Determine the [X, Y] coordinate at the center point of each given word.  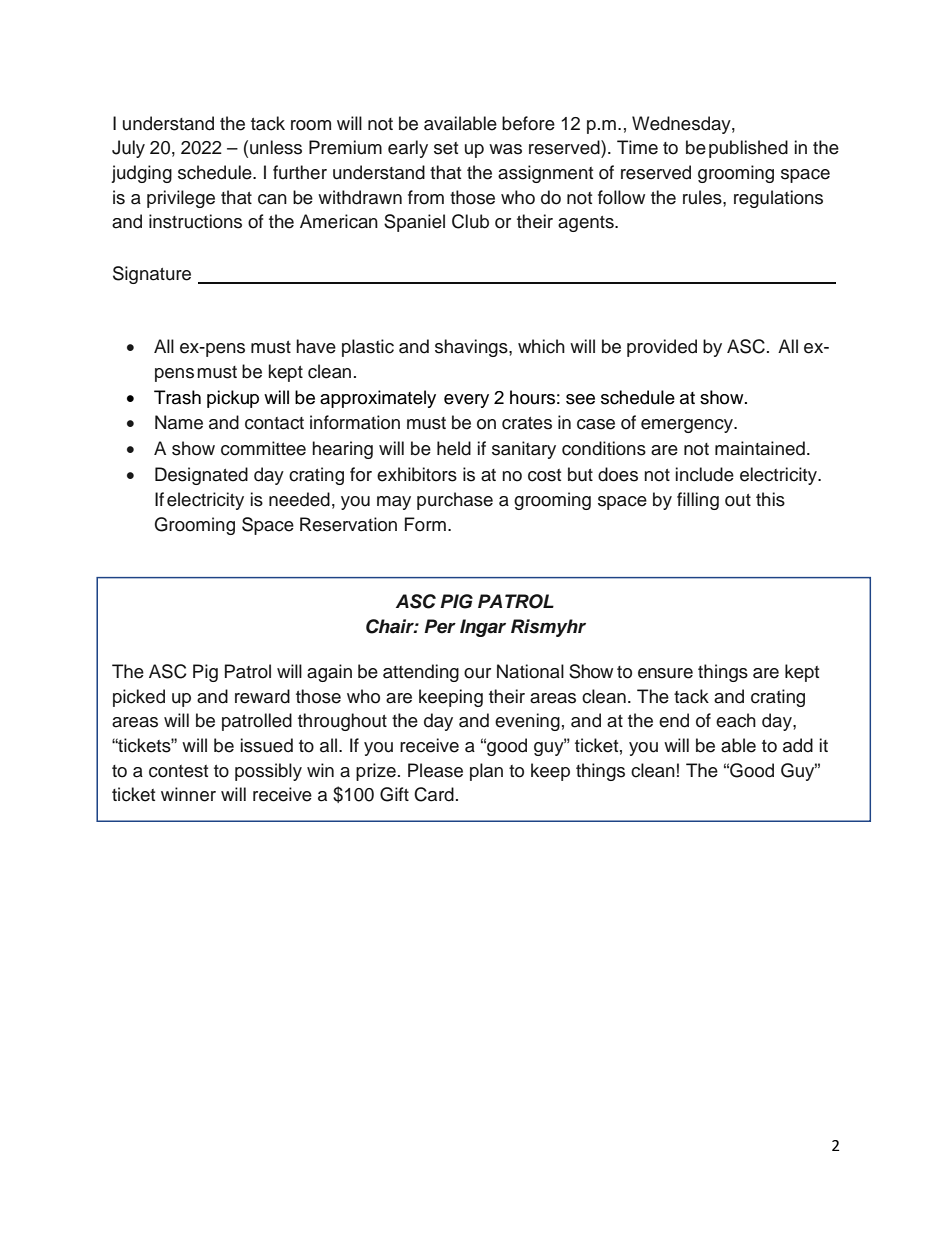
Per [440, 626]
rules [703, 197]
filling [698, 501]
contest [178, 771]
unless [276, 147]
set [446, 148]
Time [637, 147]
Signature [152, 275]
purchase [455, 501]
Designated [201, 476]
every [466, 401]
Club [470, 221]
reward [262, 696]
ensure [665, 673]
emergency [688, 426]
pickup [233, 399]
